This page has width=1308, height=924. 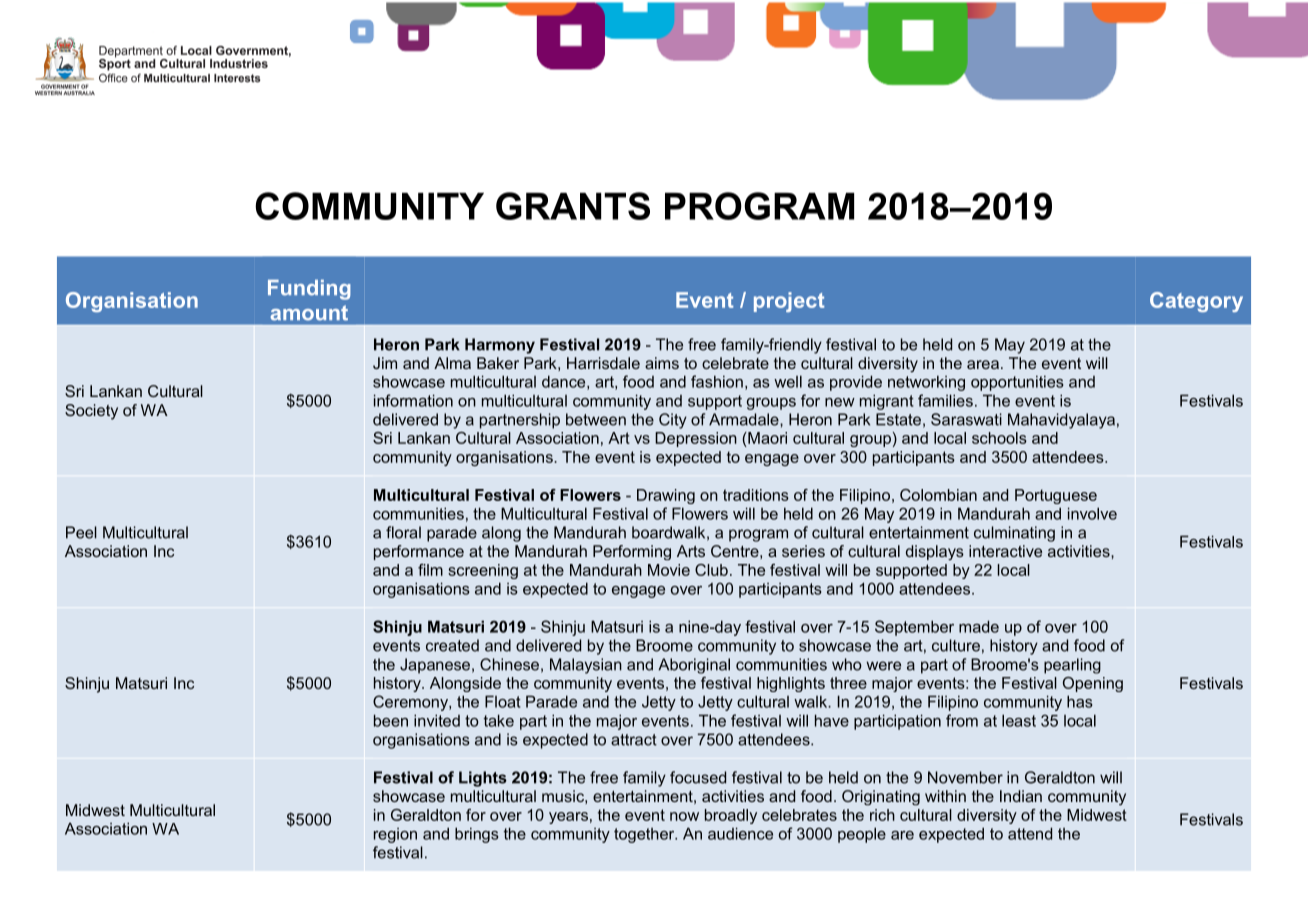 What do you see at coordinates (395, 835) in the page?
I see `region` at bounding box center [395, 835].
